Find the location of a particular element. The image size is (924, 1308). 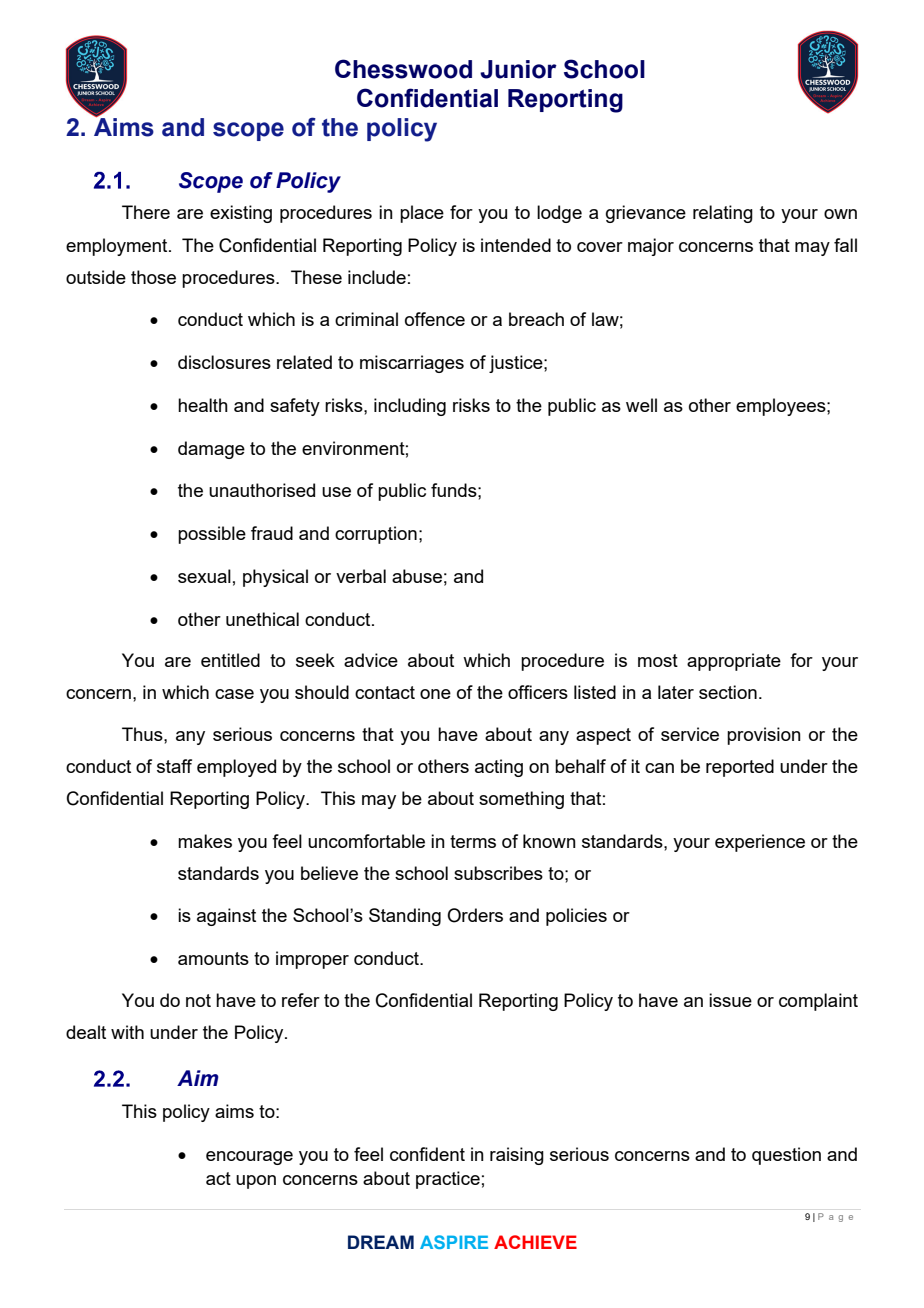

entitled is located at coordinates (230, 660).
